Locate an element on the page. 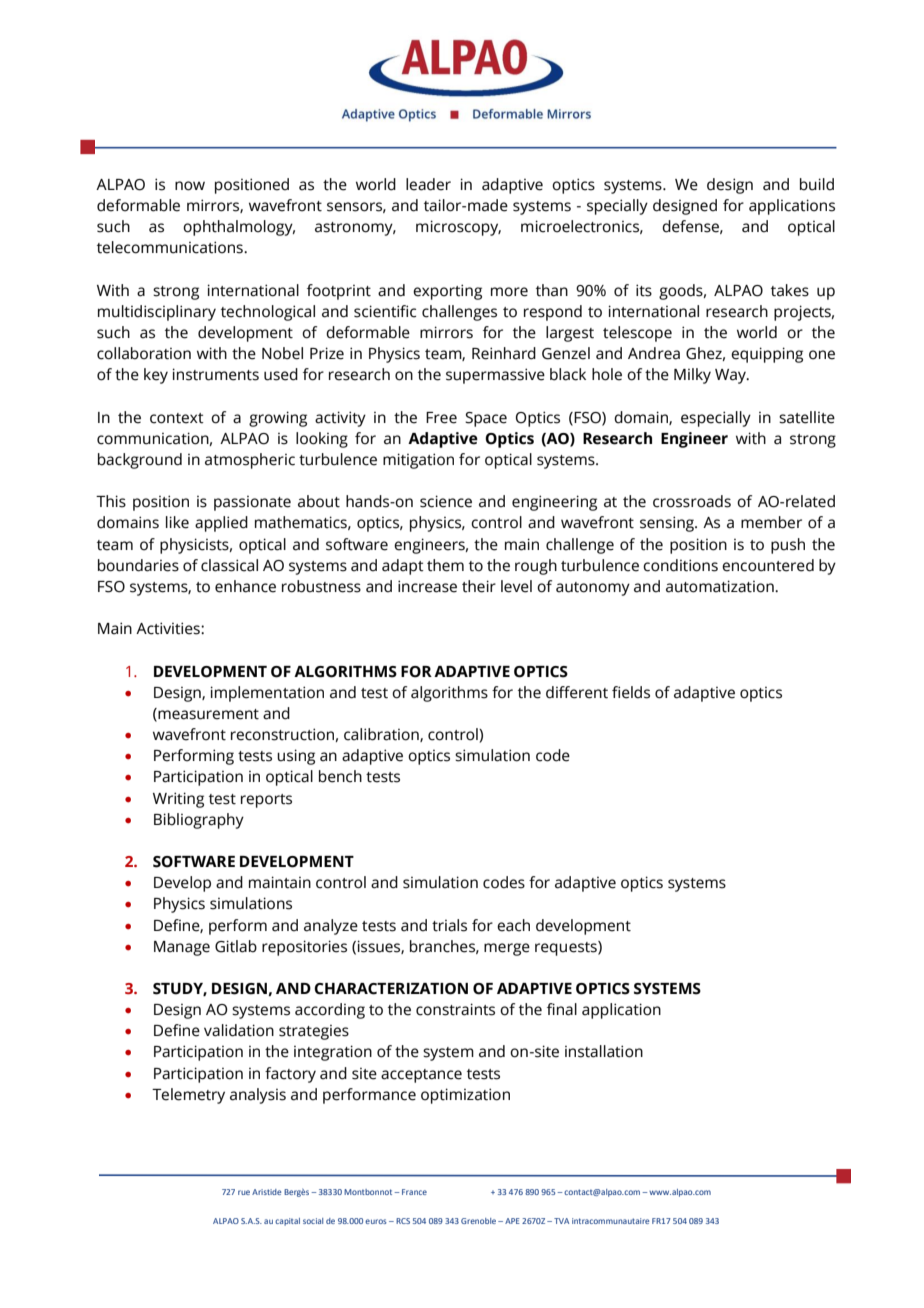 This document has width=924, height=1308. calibration is located at coordinates (382, 735).
